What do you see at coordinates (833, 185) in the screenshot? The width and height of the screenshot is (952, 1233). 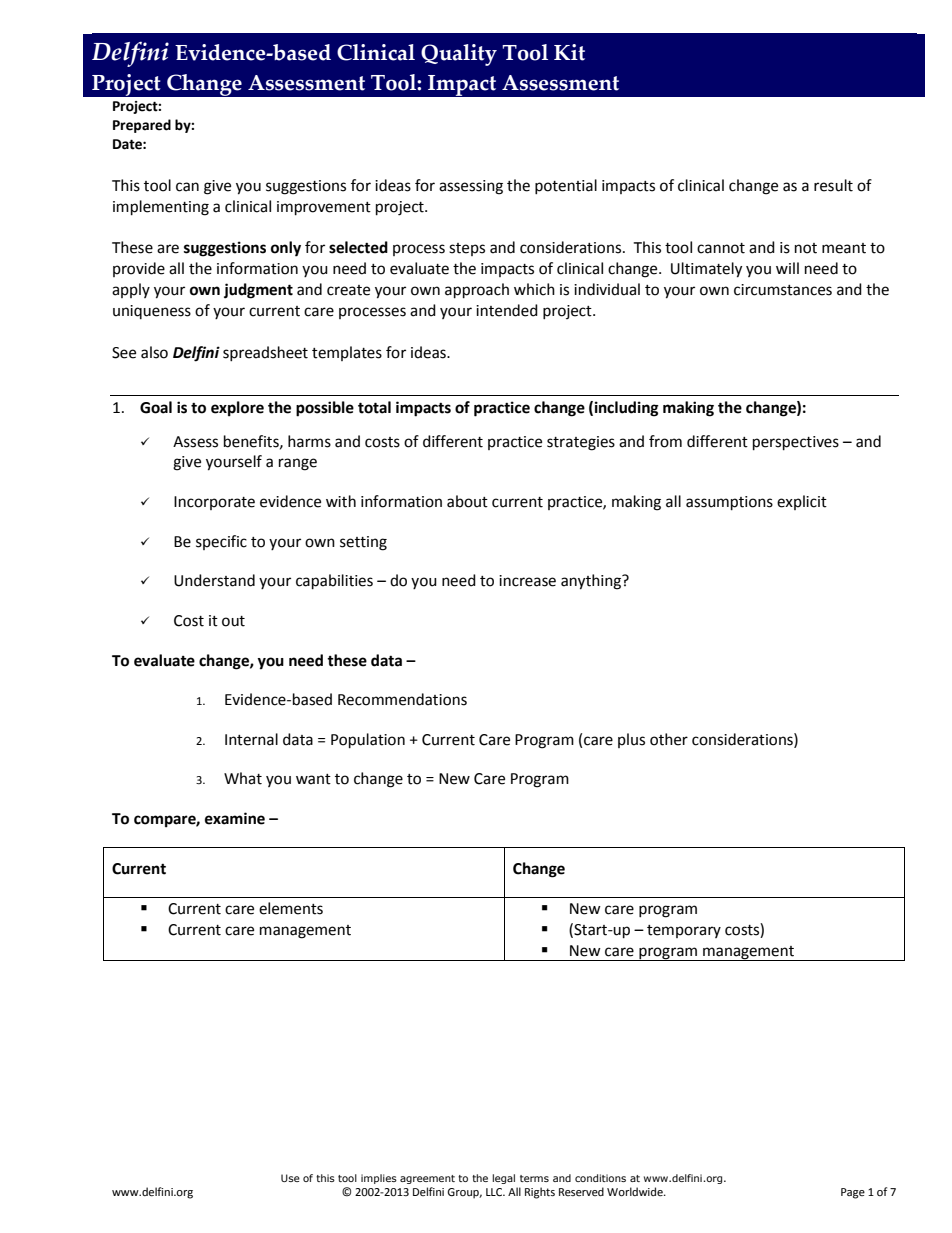 I see `result` at bounding box center [833, 185].
